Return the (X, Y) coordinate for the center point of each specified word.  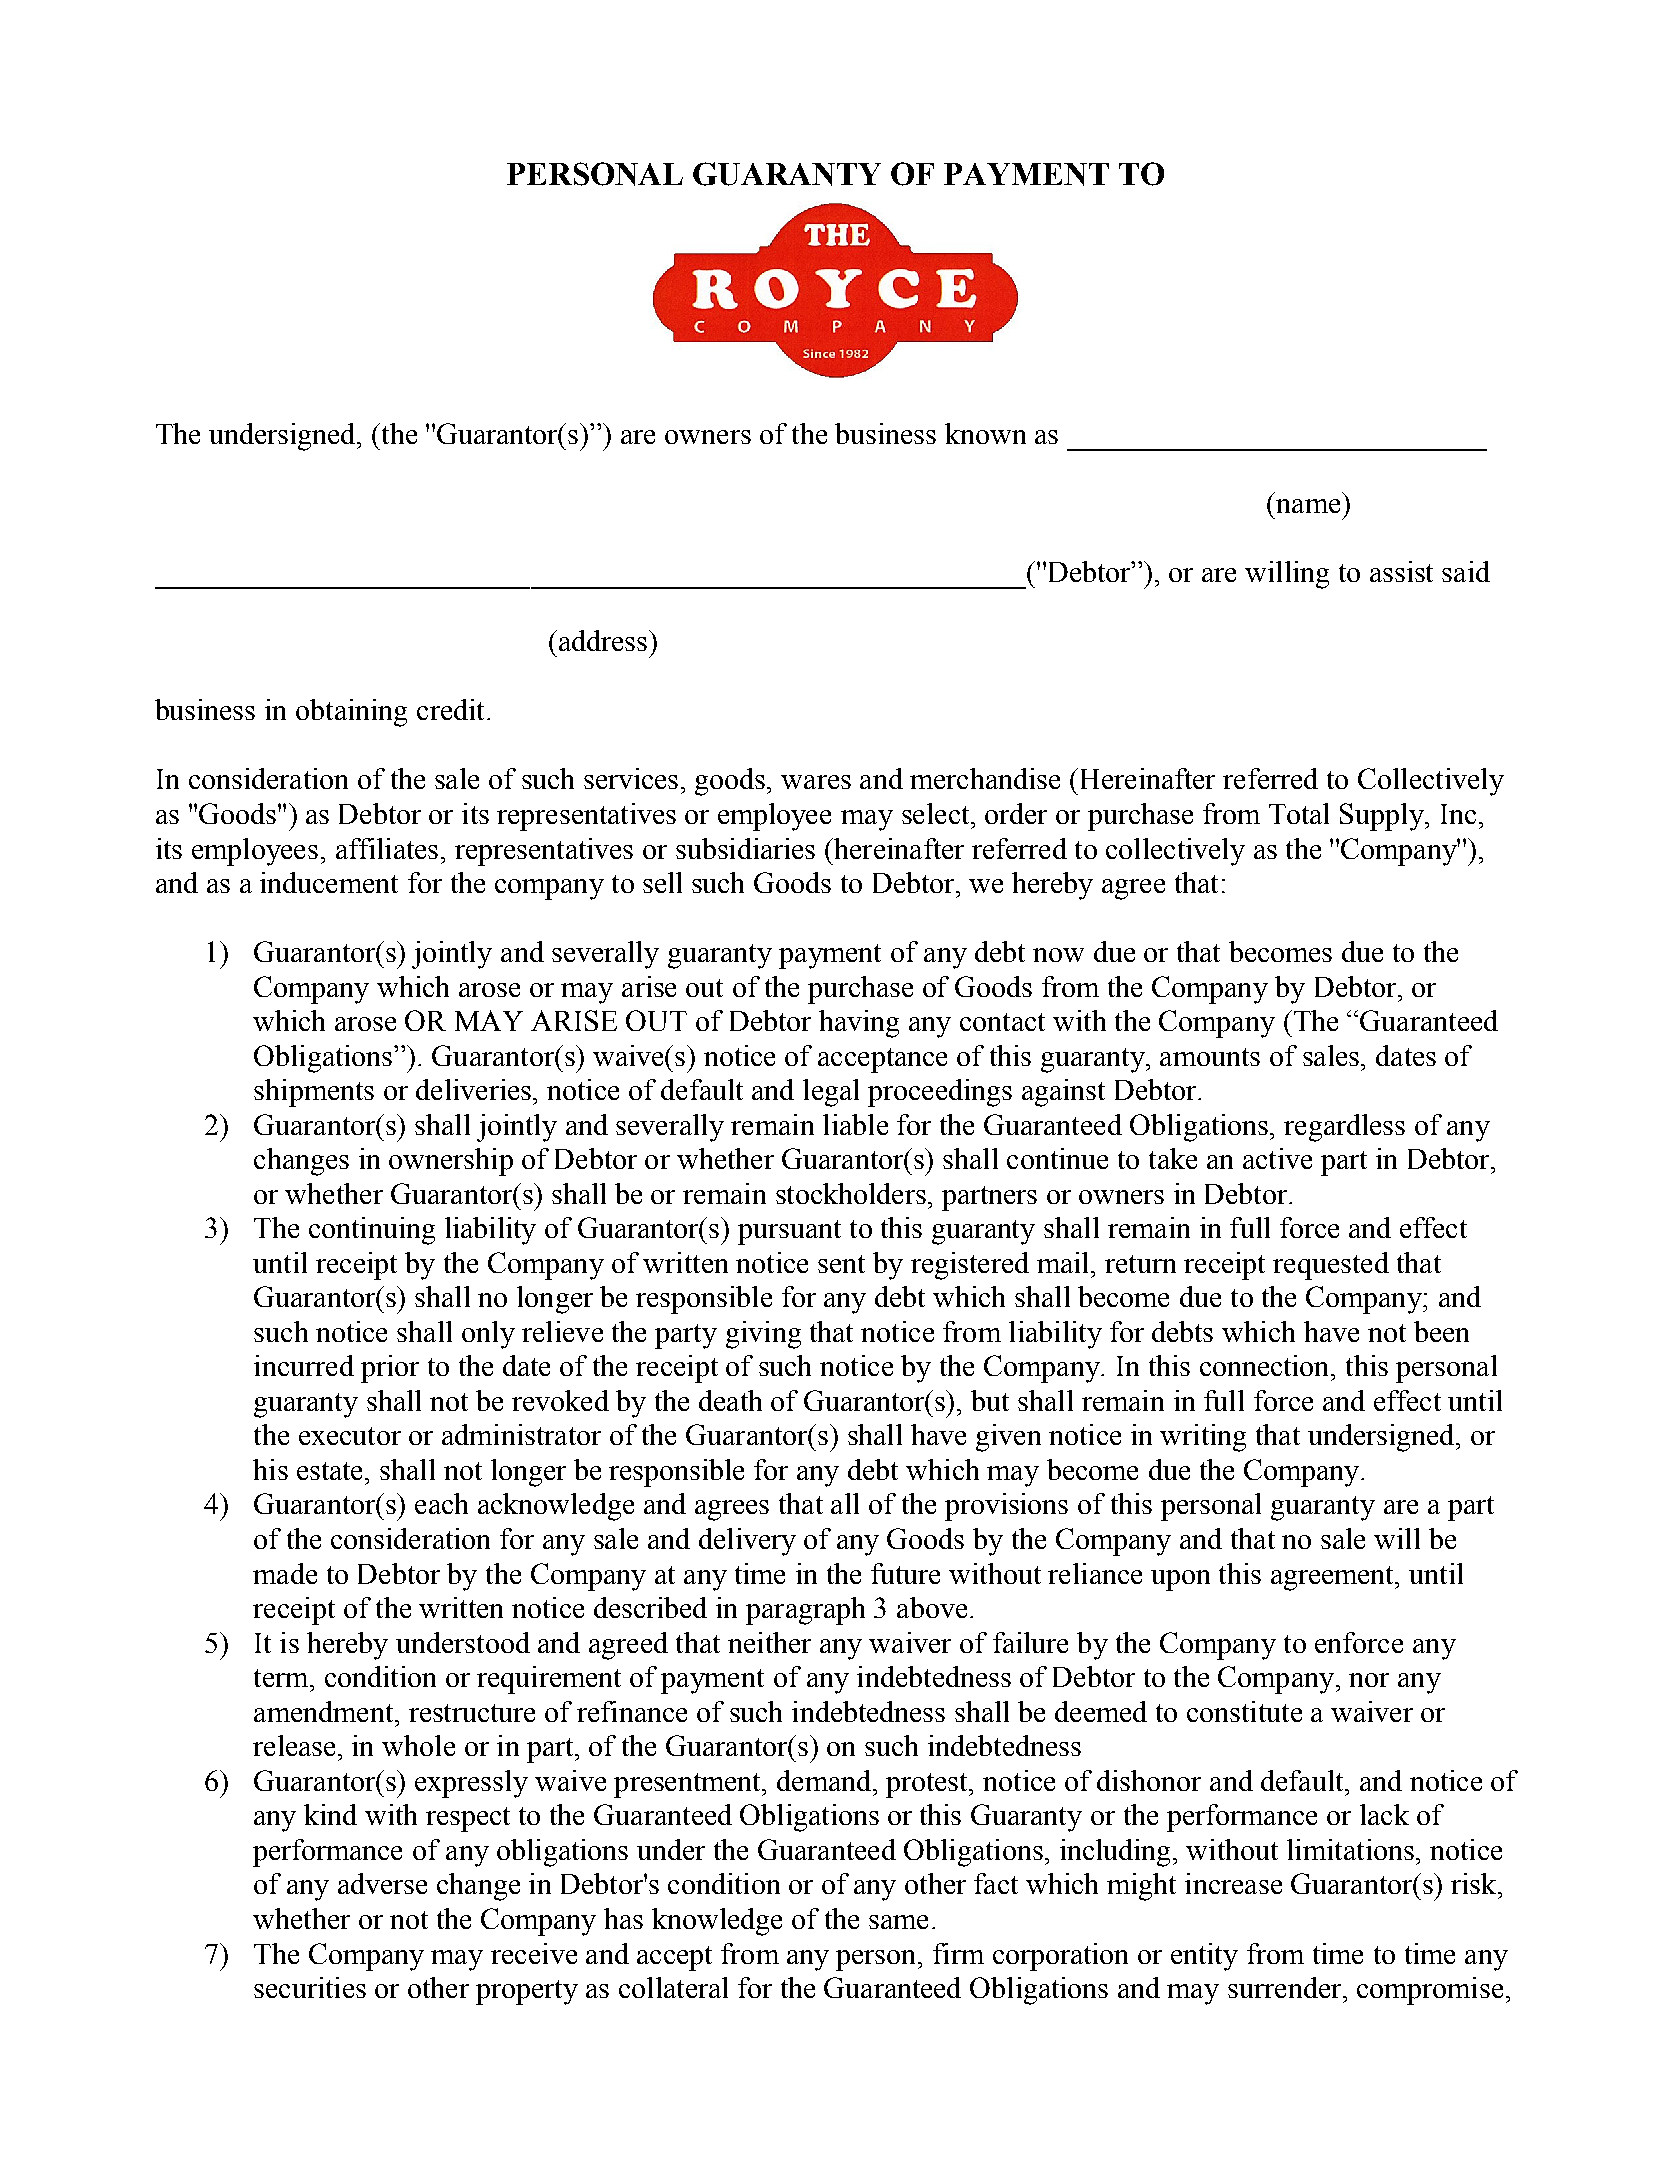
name (1308, 506)
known (985, 433)
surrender (1284, 1987)
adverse (382, 1883)
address (604, 640)
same (898, 1922)
